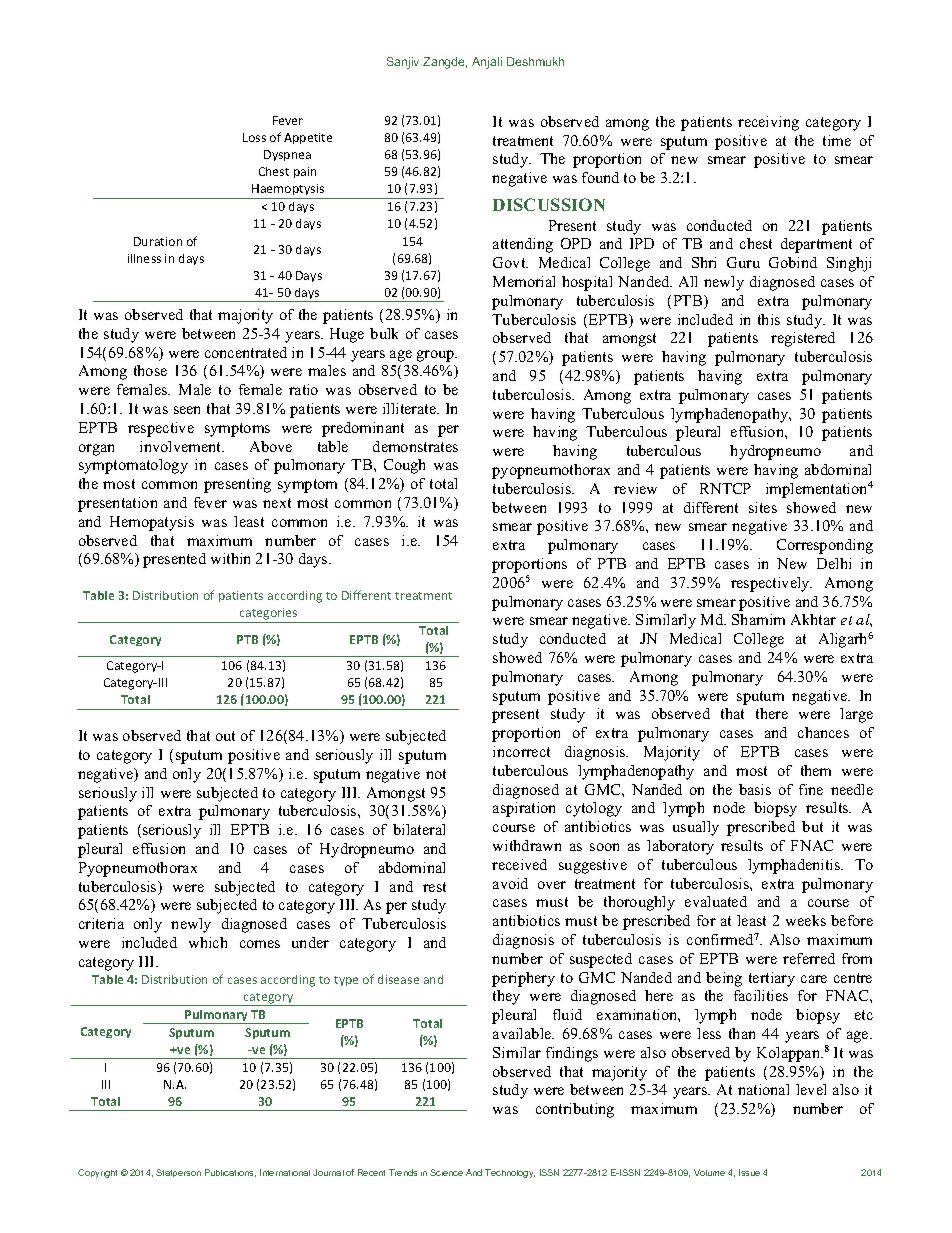 The image size is (952, 1233). What do you see at coordinates (521, 751) in the screenshot?
I see `incorrect` at bounding box center [521, 751].
